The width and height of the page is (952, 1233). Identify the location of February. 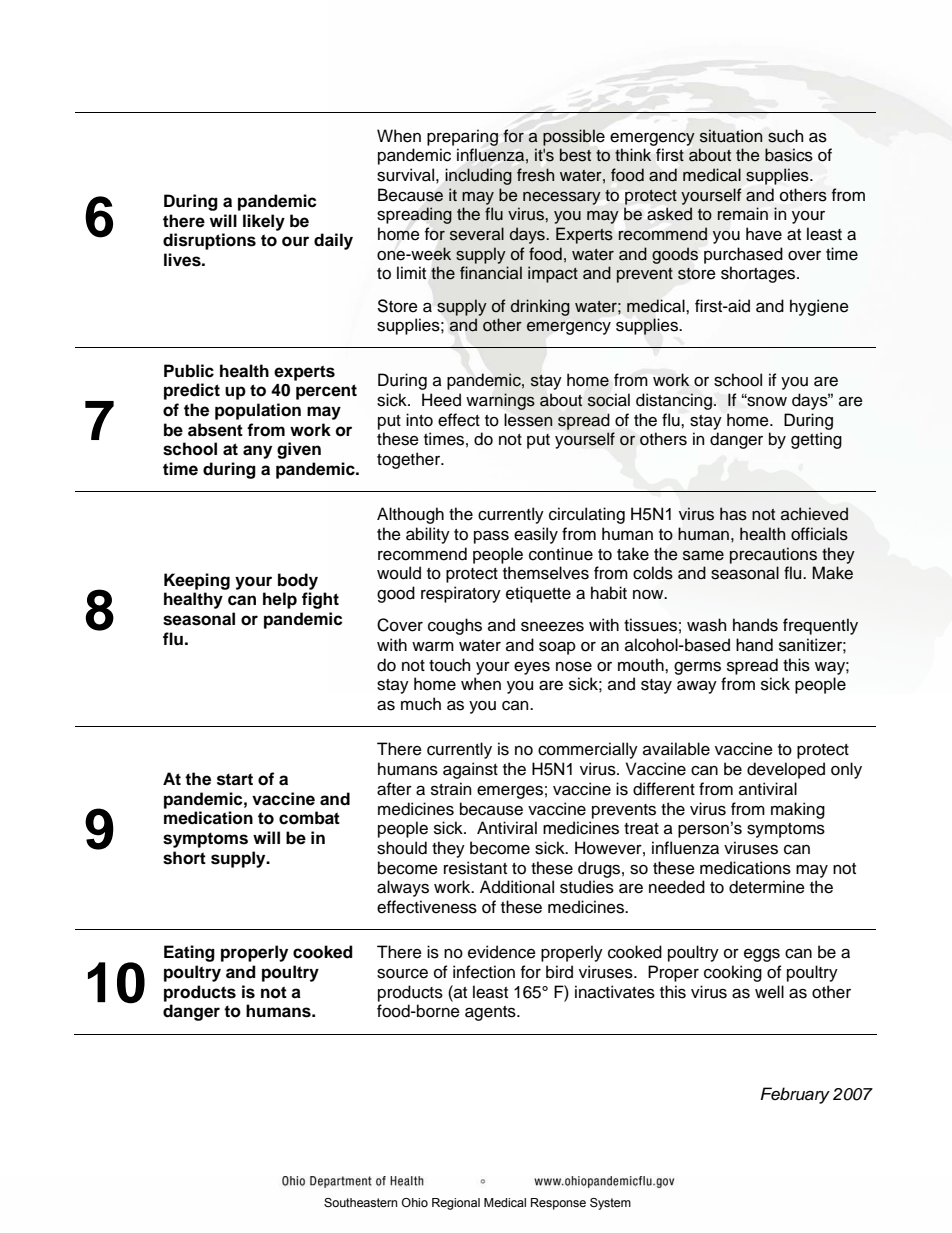
(795, 1095).
